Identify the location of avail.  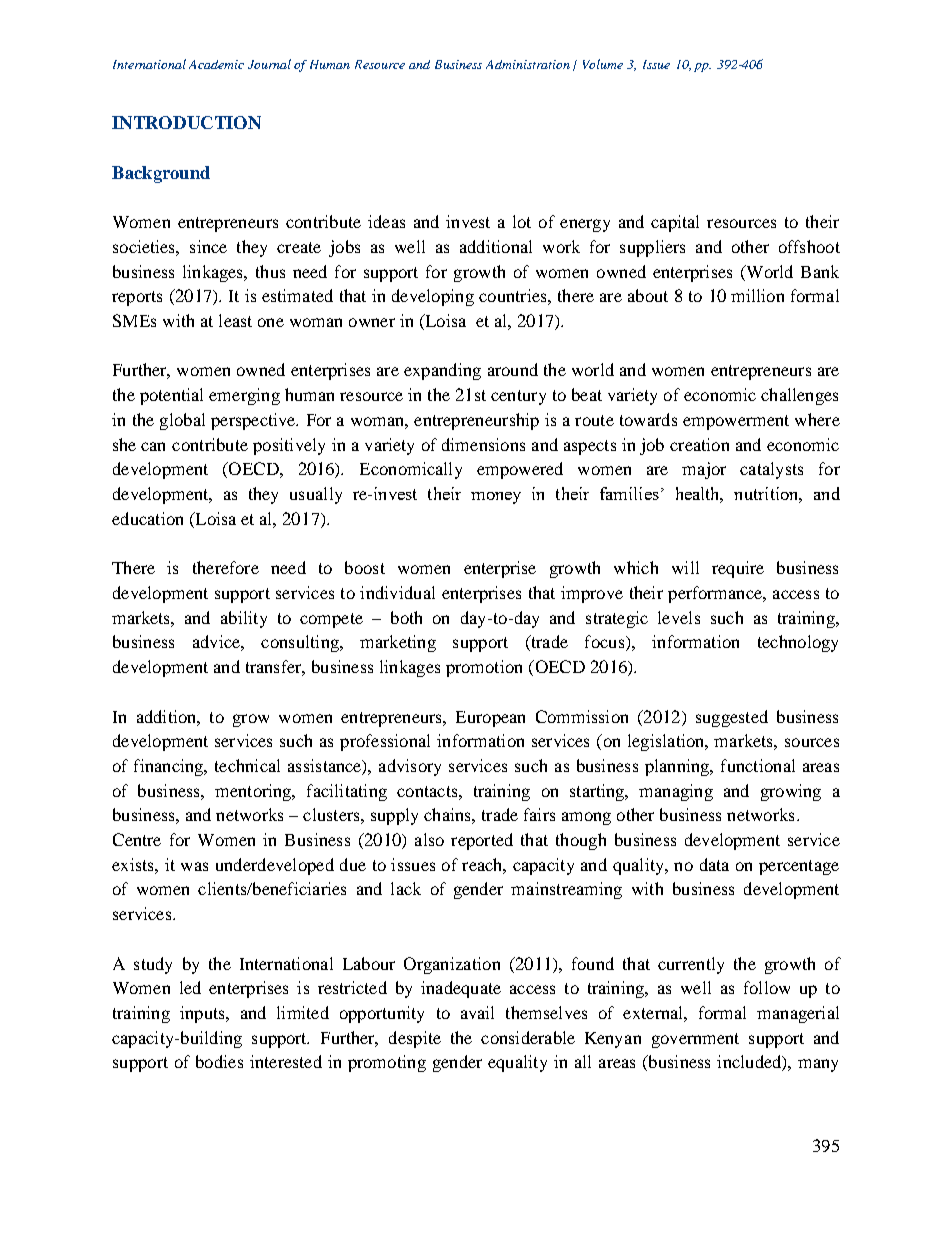
(477, 1012).
